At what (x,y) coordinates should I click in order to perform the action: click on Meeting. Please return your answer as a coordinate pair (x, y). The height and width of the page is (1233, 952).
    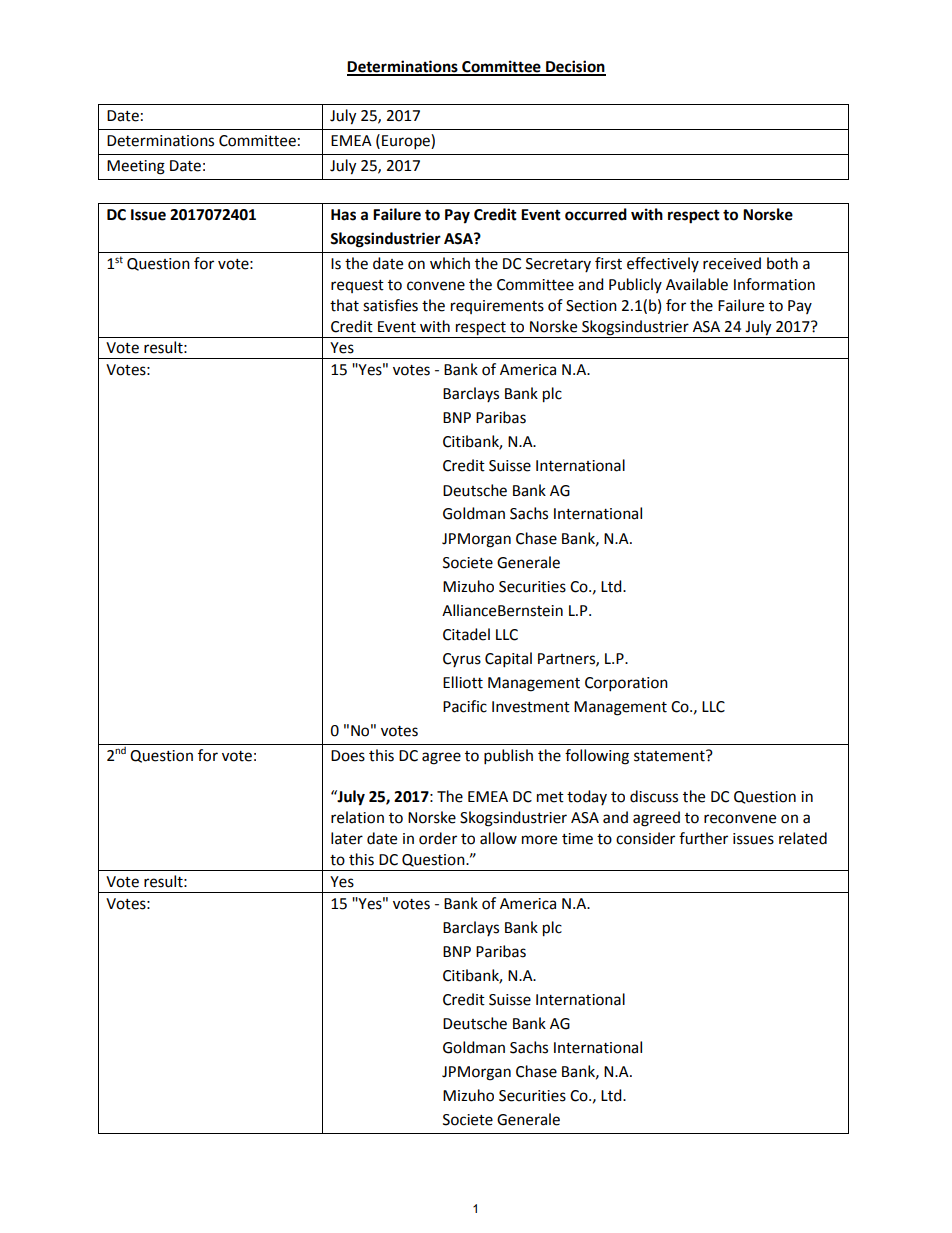
    Looking at the image, I should click on (136, 167).
